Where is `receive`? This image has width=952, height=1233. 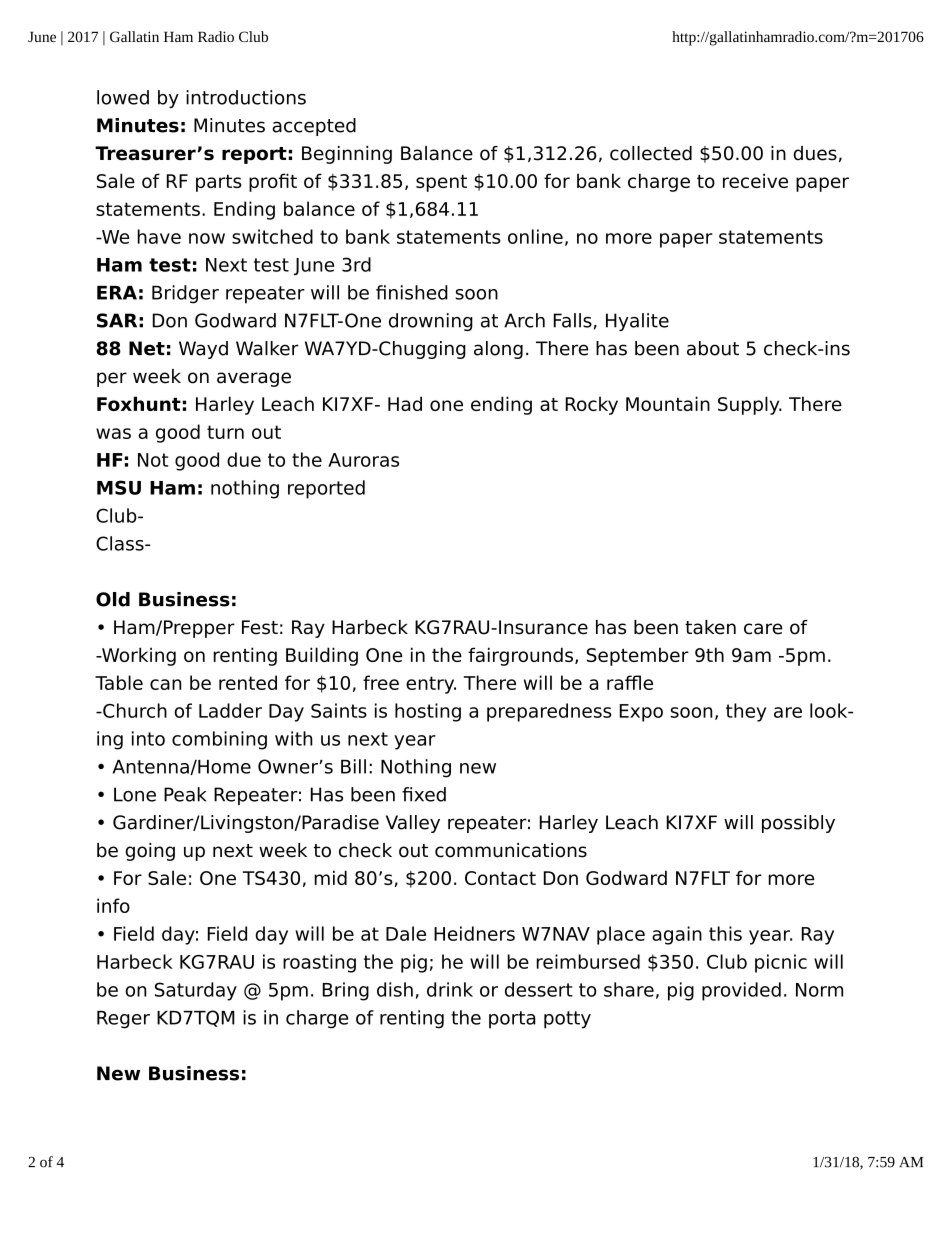 receive is located at coordinates (755, 180).
